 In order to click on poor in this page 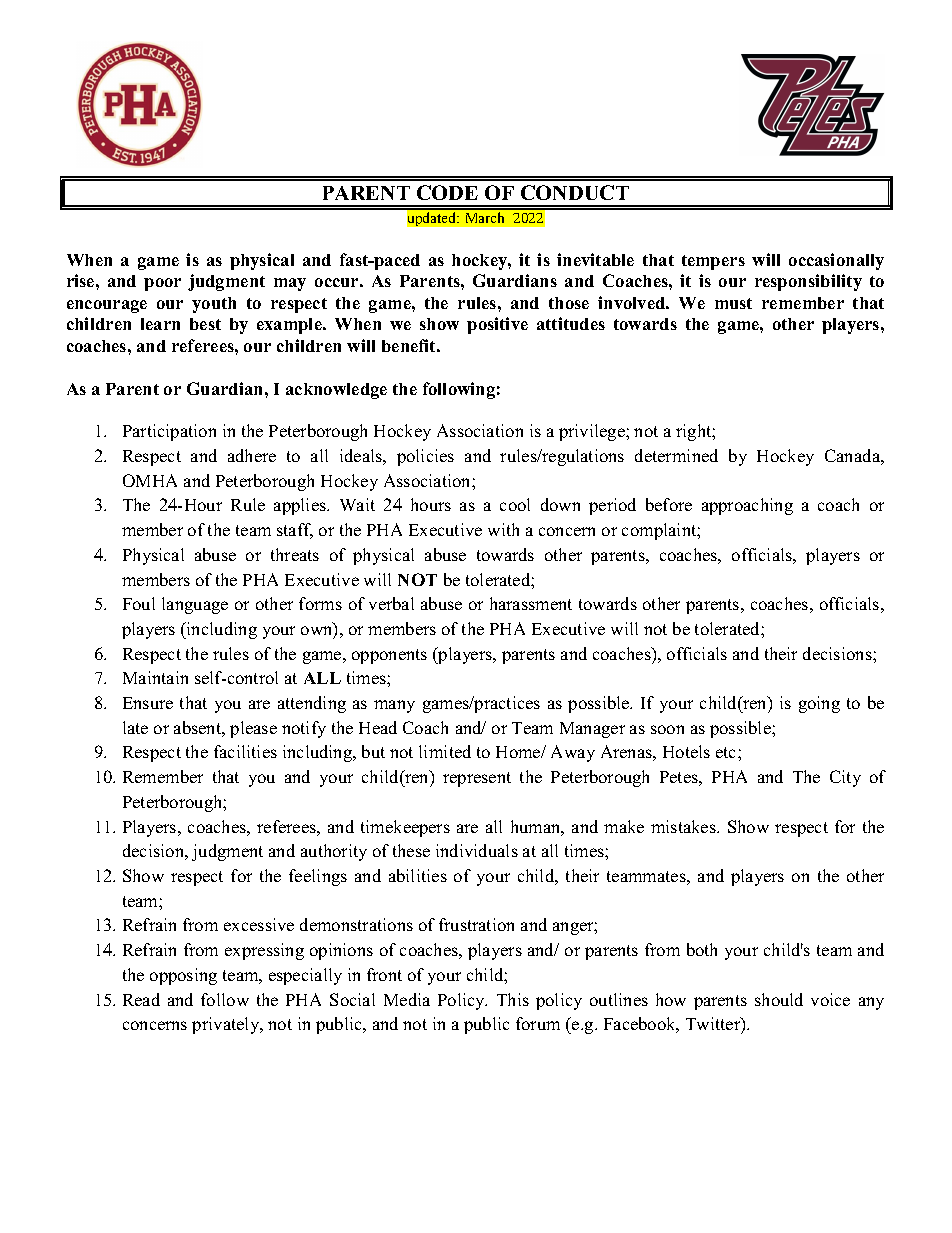, I will do `click(162, 284)`.
